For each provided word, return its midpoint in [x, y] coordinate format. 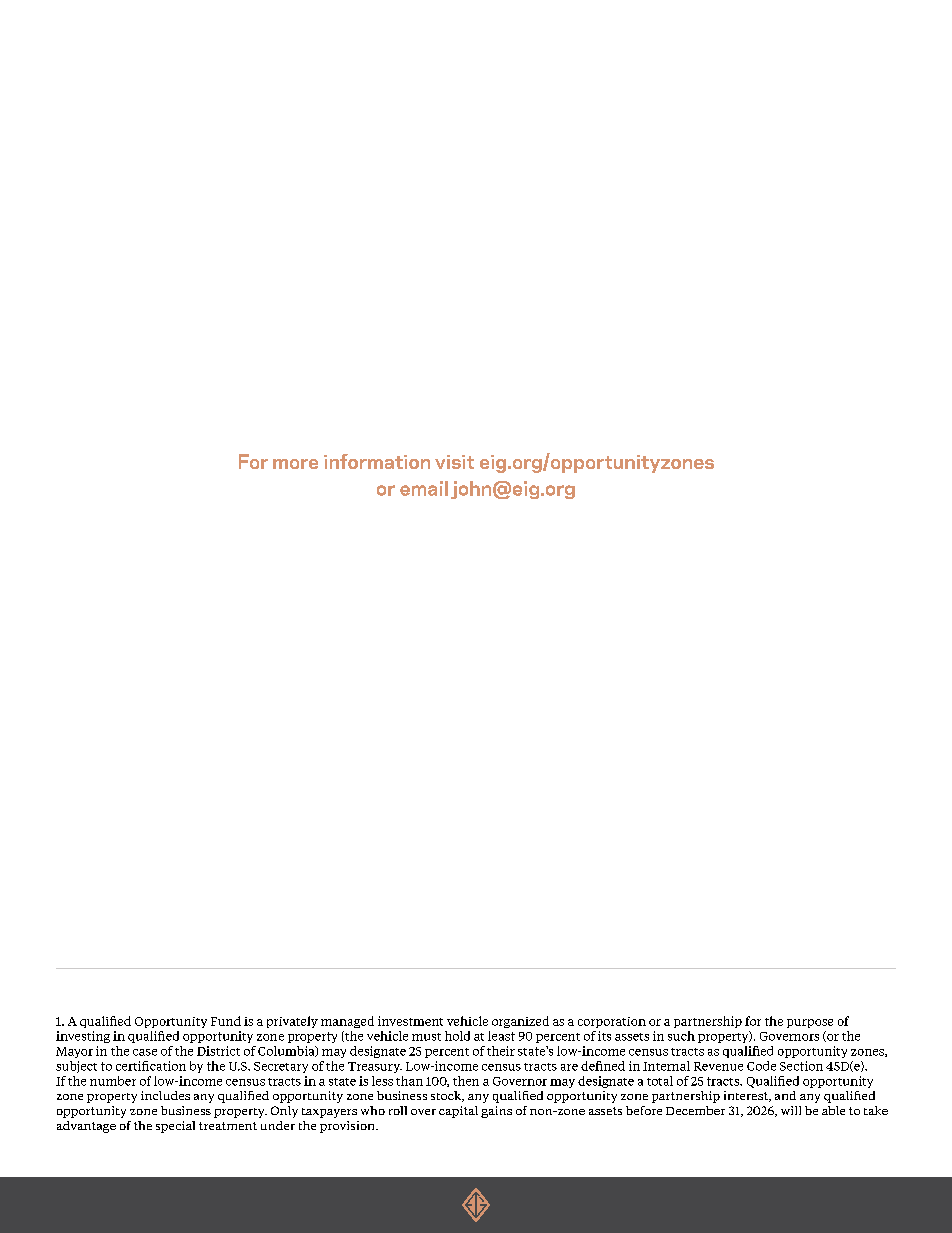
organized [520, 1022]
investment [410, 1021]
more [295, 464]
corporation [612, 1022]
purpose [810, 1023]
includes [165, 1095]
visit [454, 462]
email [424, 488]
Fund [226, 1021]
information [377, 461]
